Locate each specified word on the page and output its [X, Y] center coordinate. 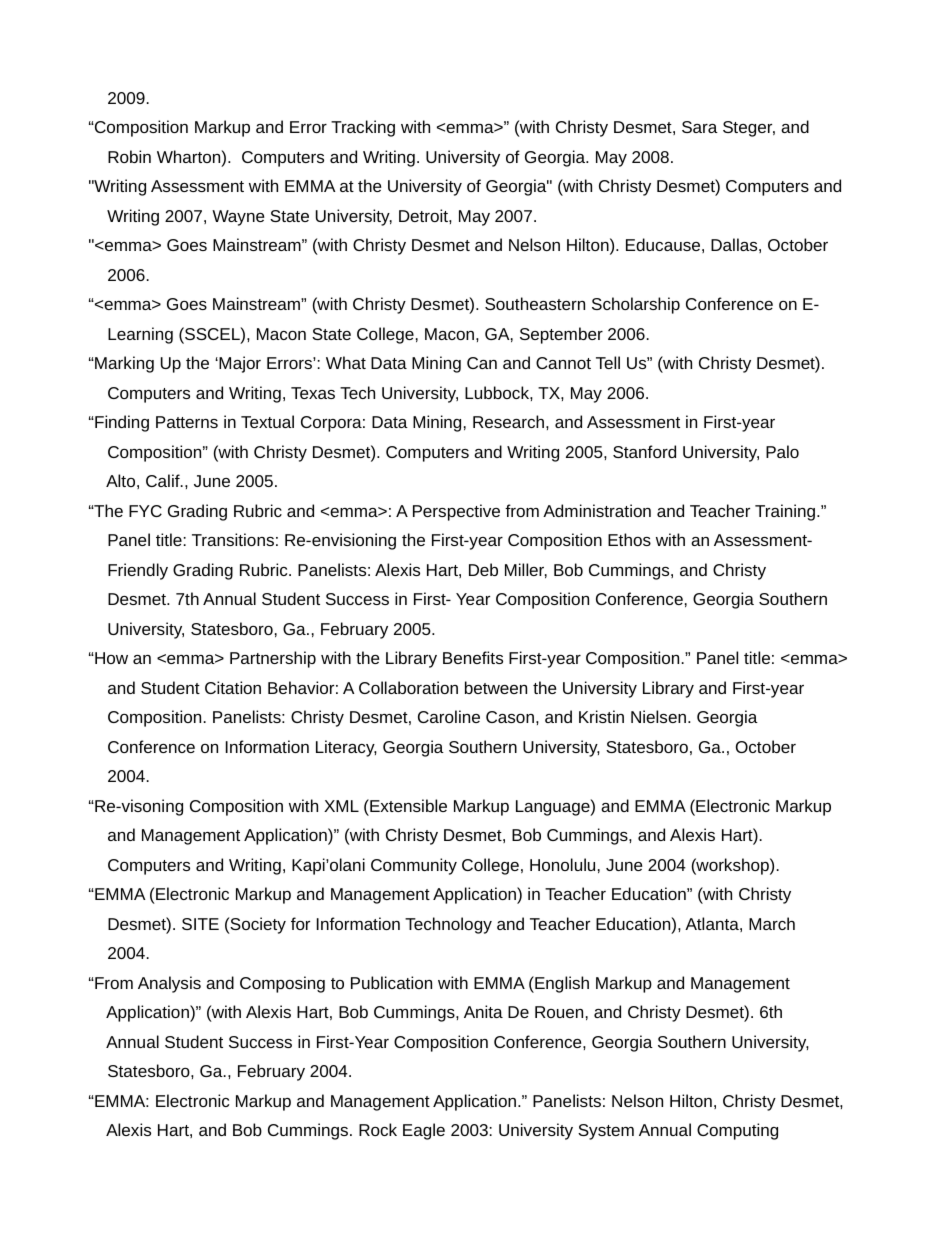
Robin [129, 156]
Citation [233, 687]
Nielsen [658, 716]
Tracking [363, 128]
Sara [700, 127]
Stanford [644, 451]
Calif [164, 480]
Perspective [456, 512]
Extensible [407, 805]
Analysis [169, 984]
